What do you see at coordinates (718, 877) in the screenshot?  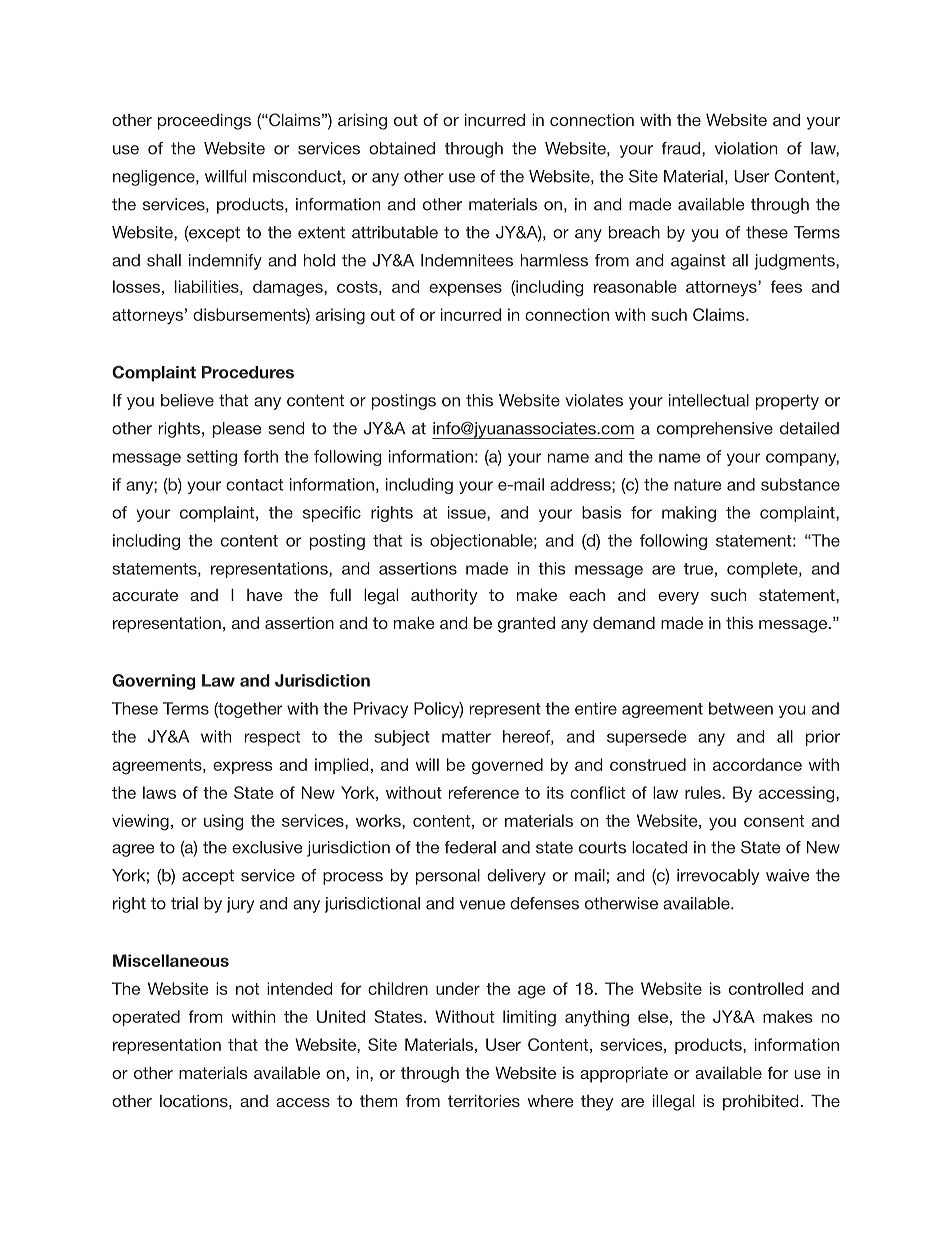 I see `irrevocably` at bounding box center [718, 877].
